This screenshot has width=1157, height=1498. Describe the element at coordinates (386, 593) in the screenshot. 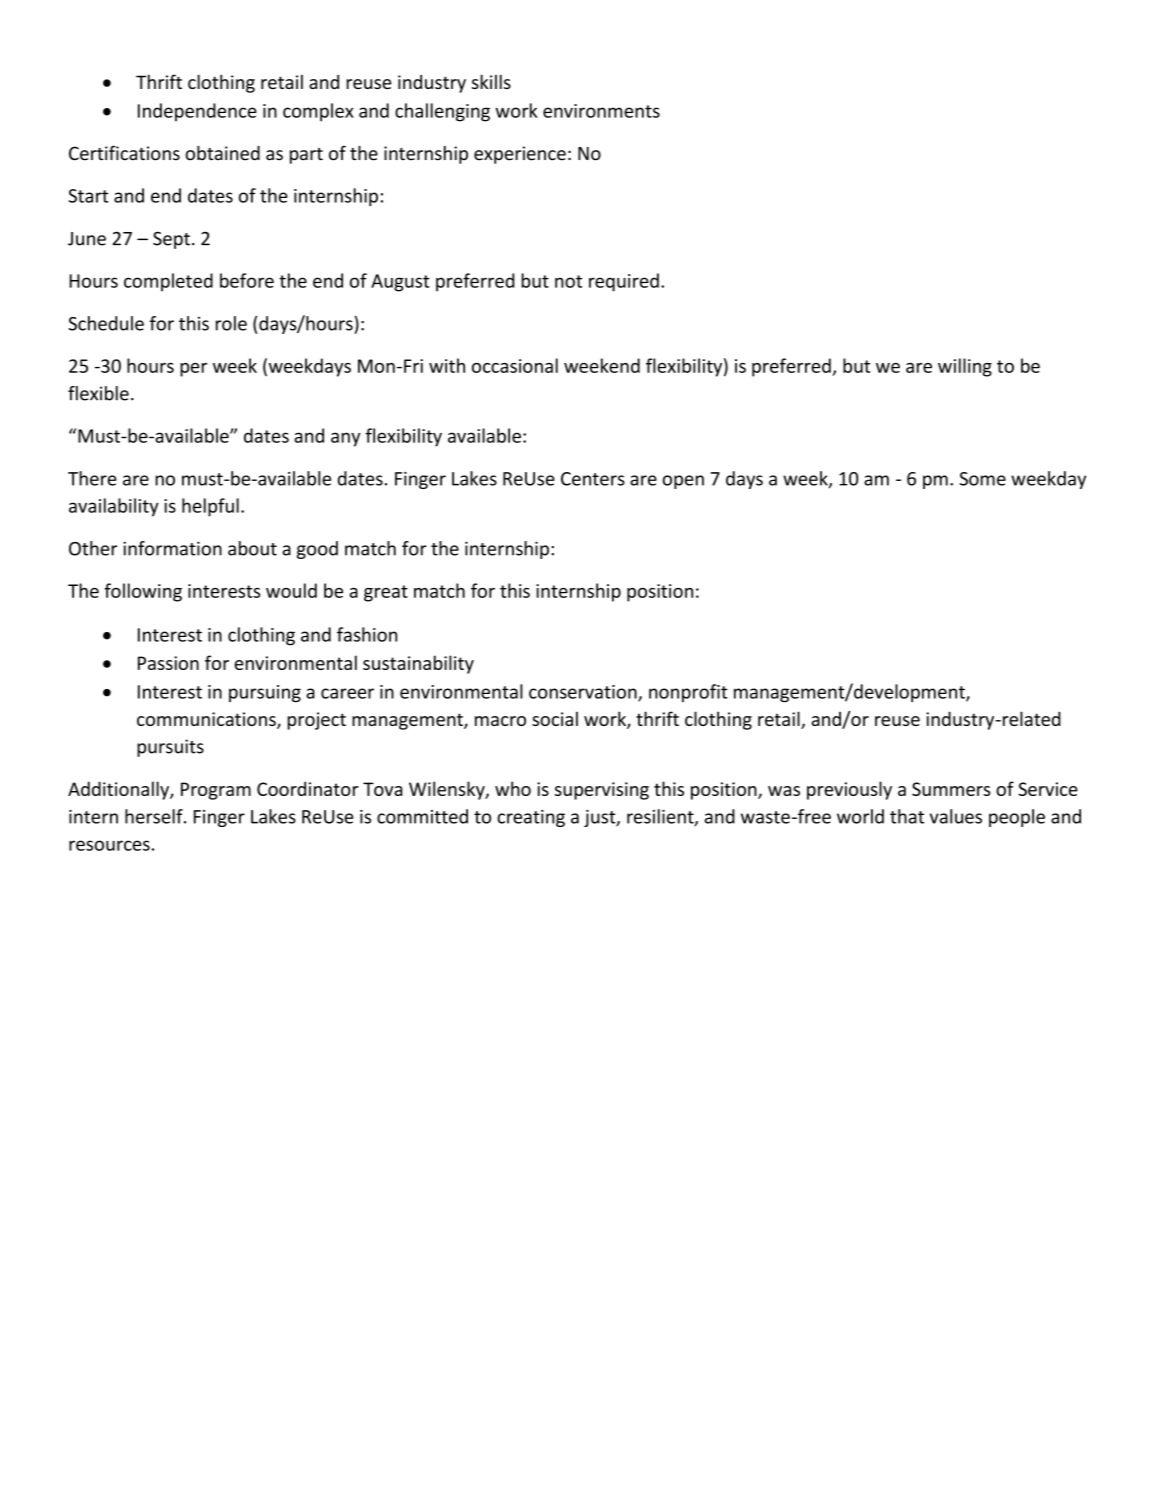

I see `great` at that location.
